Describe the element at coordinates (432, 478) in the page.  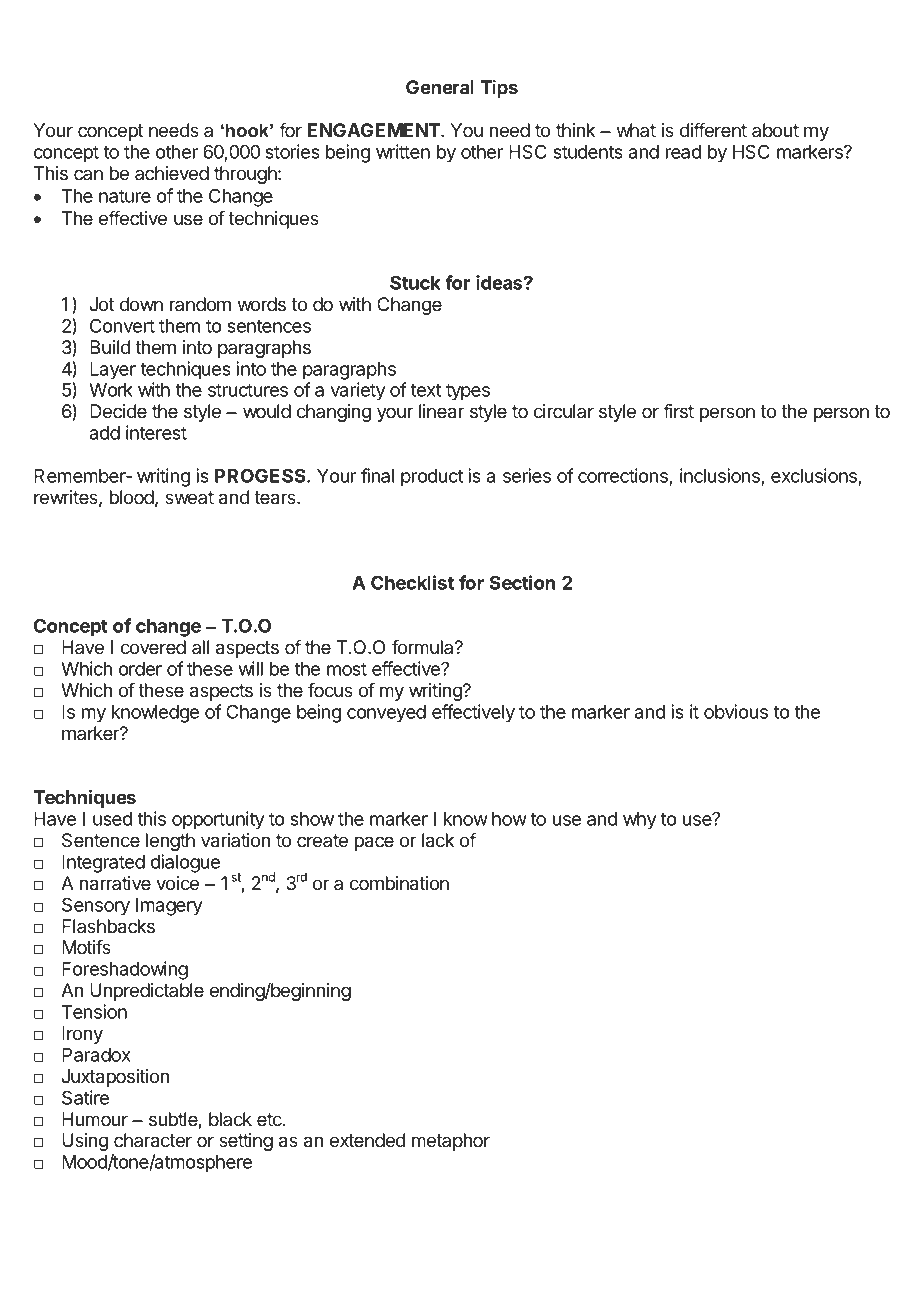
I see `product` at that location.
